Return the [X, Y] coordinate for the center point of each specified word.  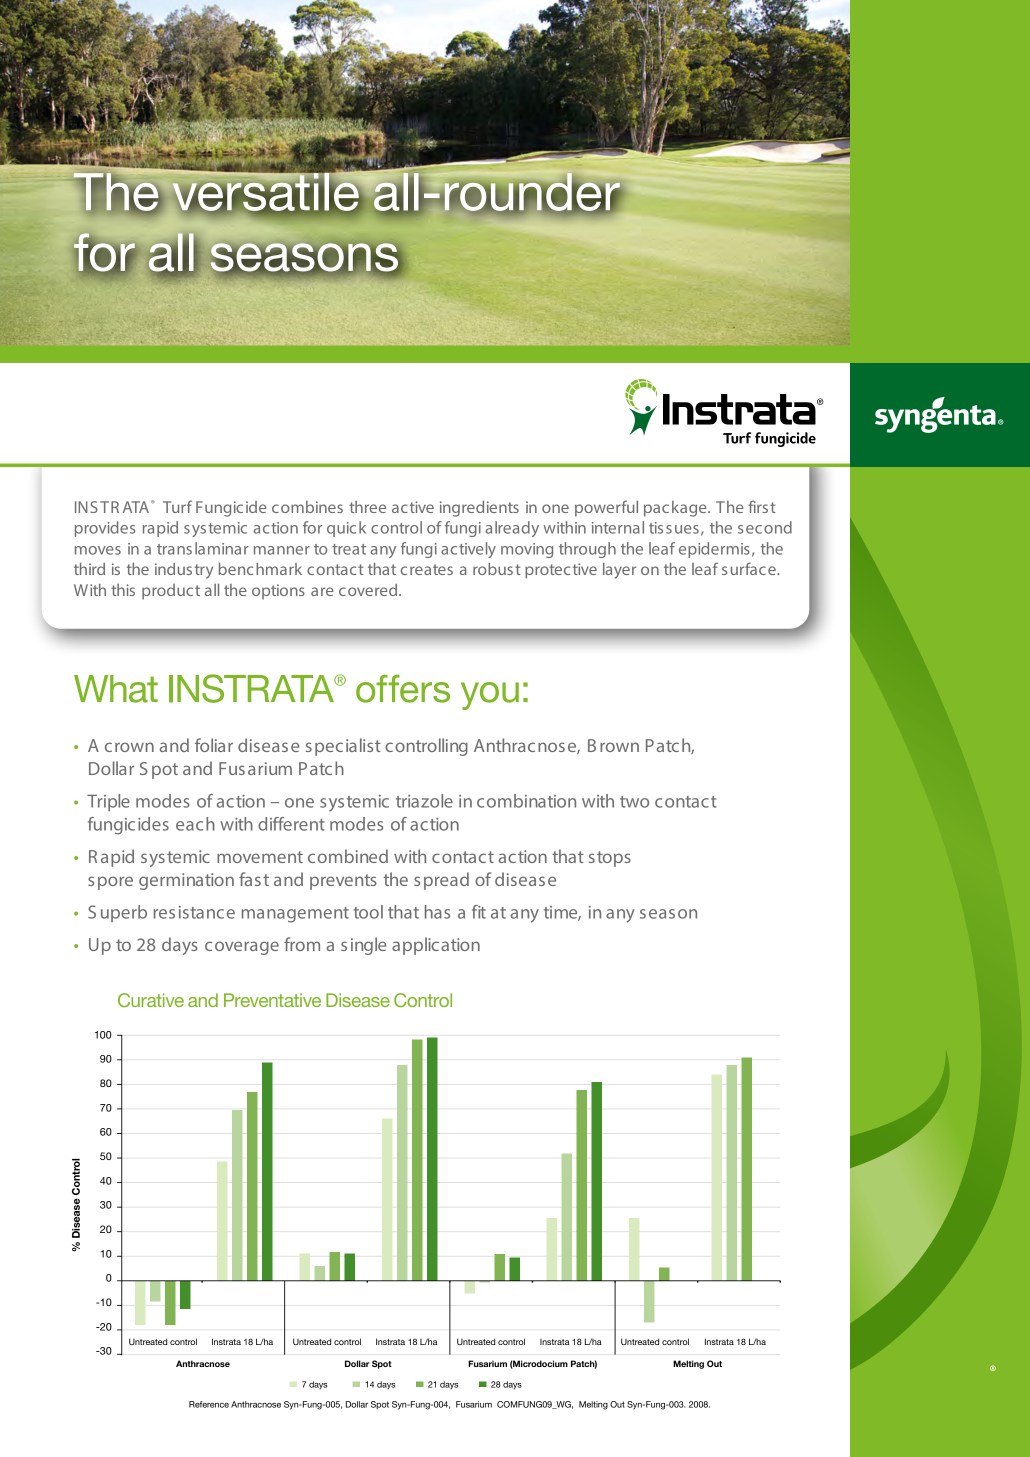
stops [610, 859]
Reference [209, 1404]
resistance [194, 912]
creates [427, 569]
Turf [177, 506]
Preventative [272, 1000]
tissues [674, 528]
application [436, 946]
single [364, 946]
